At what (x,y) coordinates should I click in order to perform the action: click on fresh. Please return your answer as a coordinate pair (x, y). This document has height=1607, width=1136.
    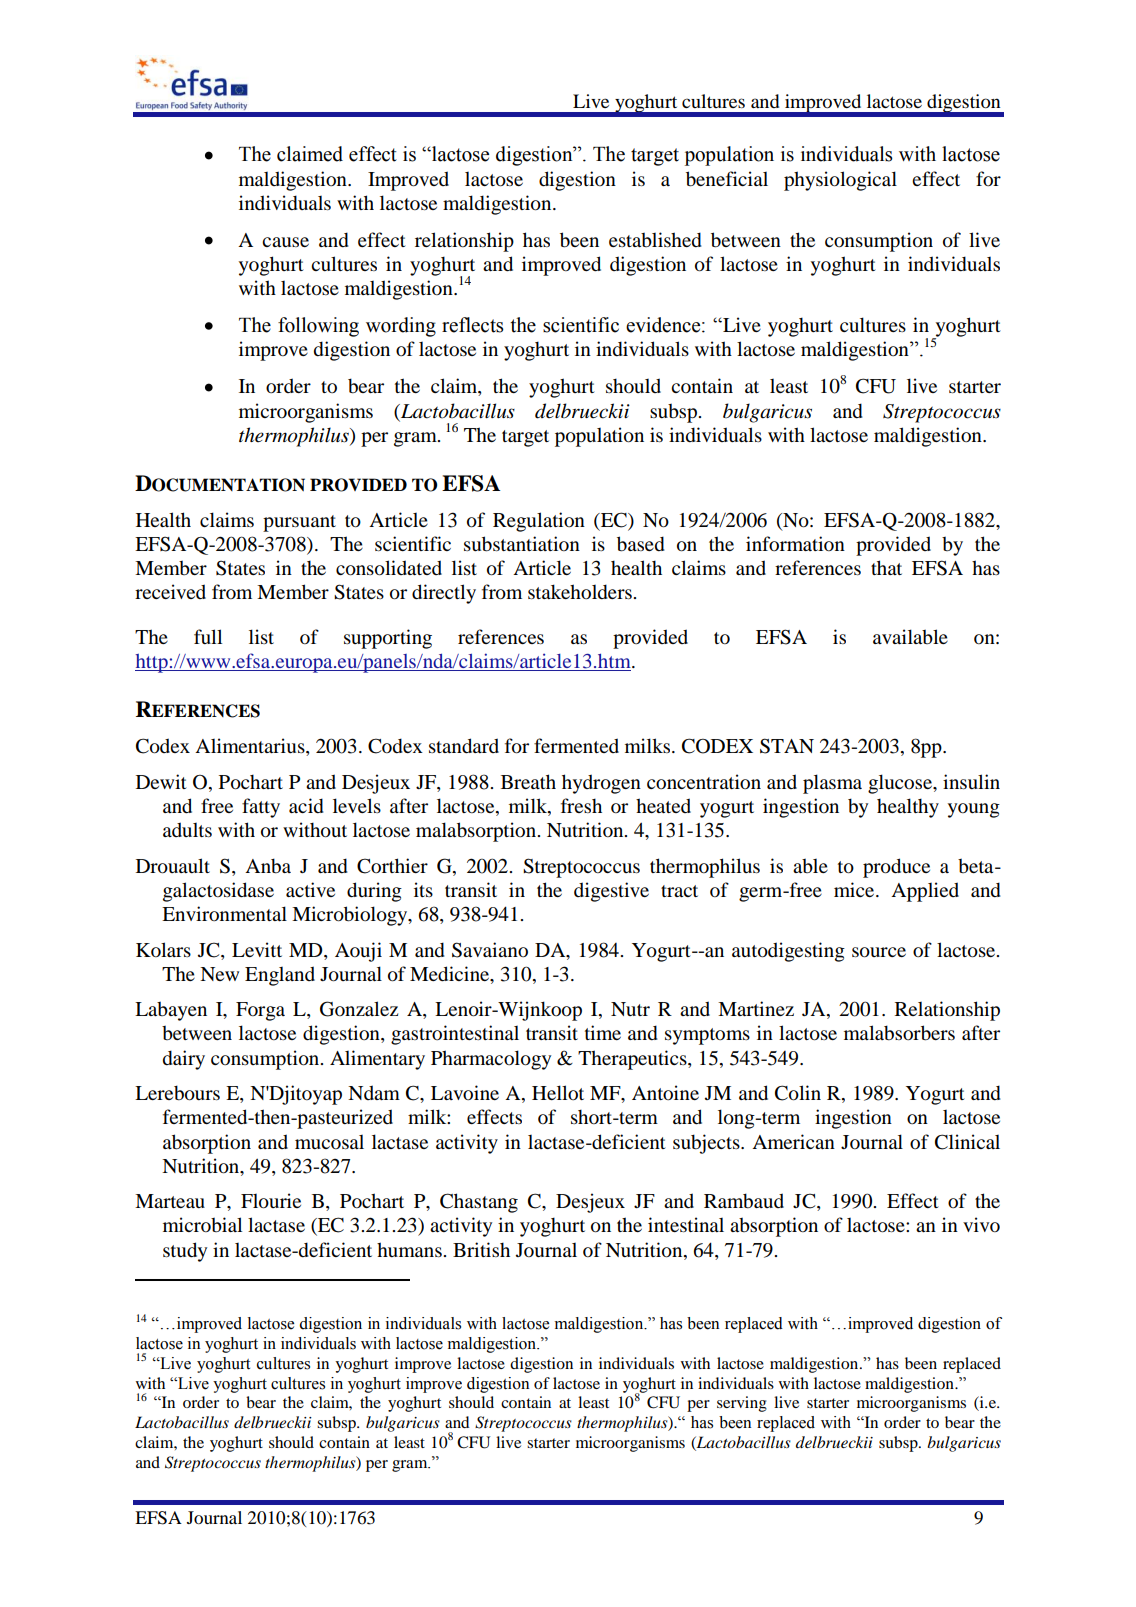
    Looking at the image, I should click on (581, 805).
